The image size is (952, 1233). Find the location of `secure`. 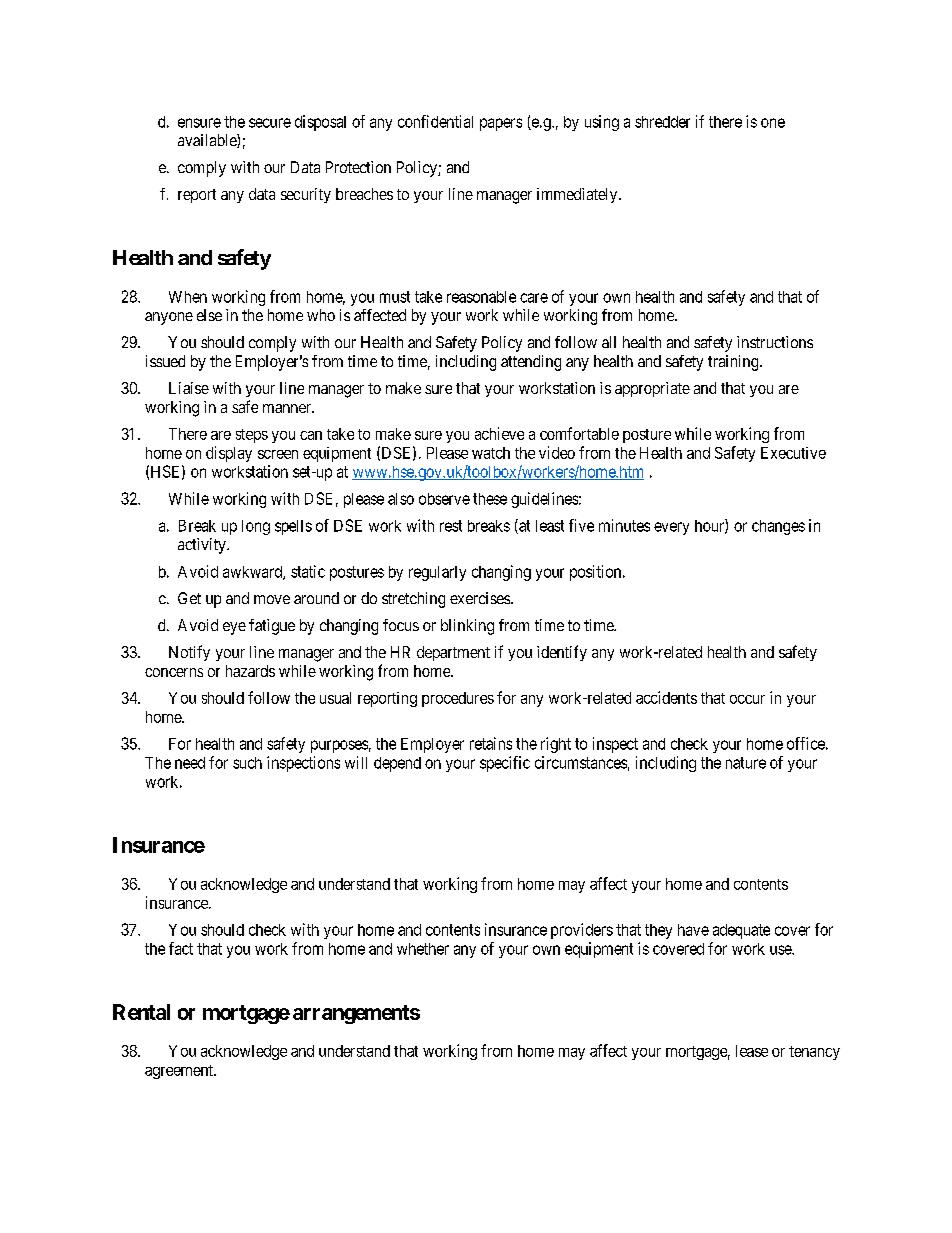

secure is located at coordinates (270, 123).
